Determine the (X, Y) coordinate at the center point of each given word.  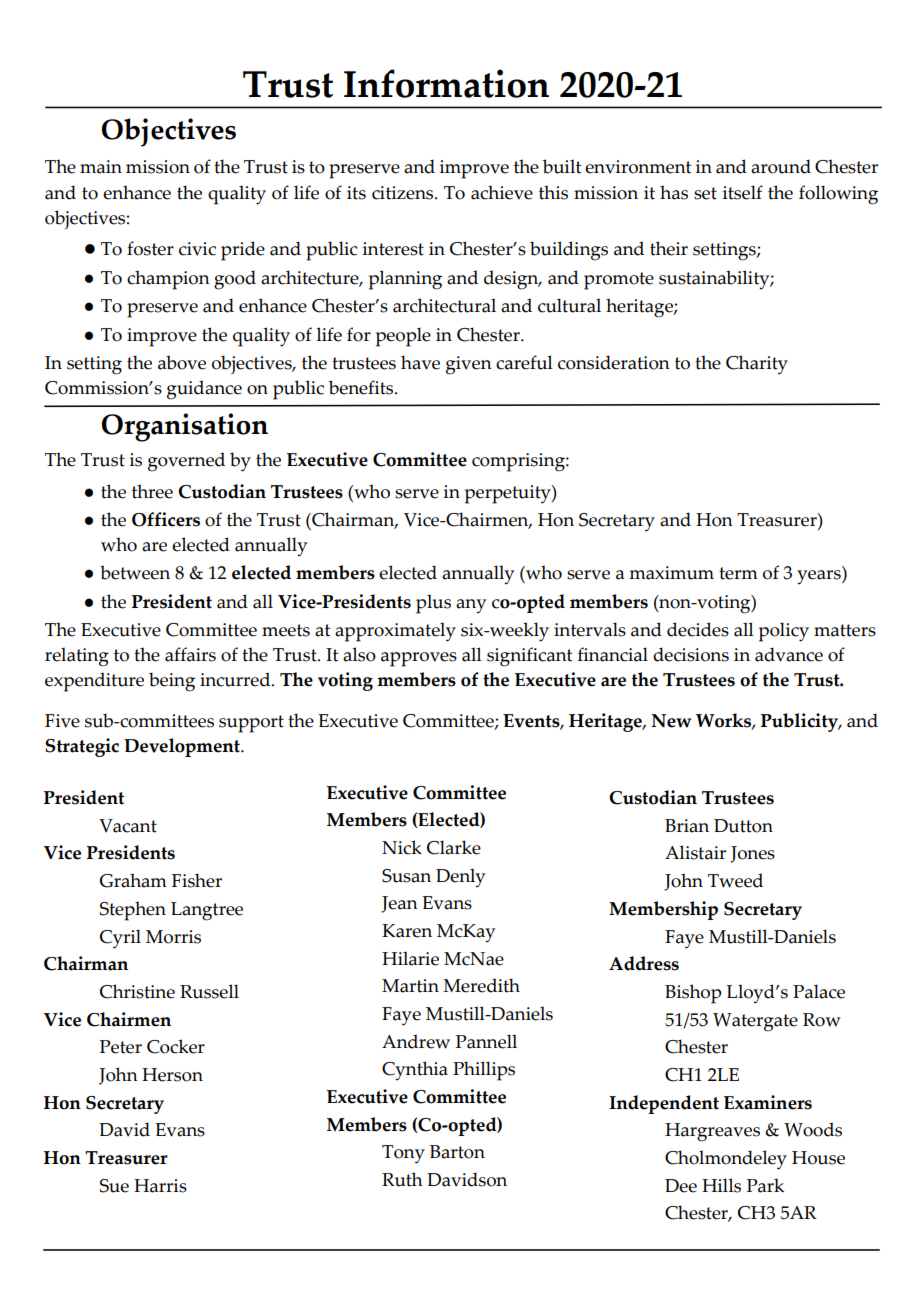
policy (784, 632)
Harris (160, 1186)
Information (446, 83)
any (471, 606)
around (781, 166)
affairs (190, 654)
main (101, 167)
